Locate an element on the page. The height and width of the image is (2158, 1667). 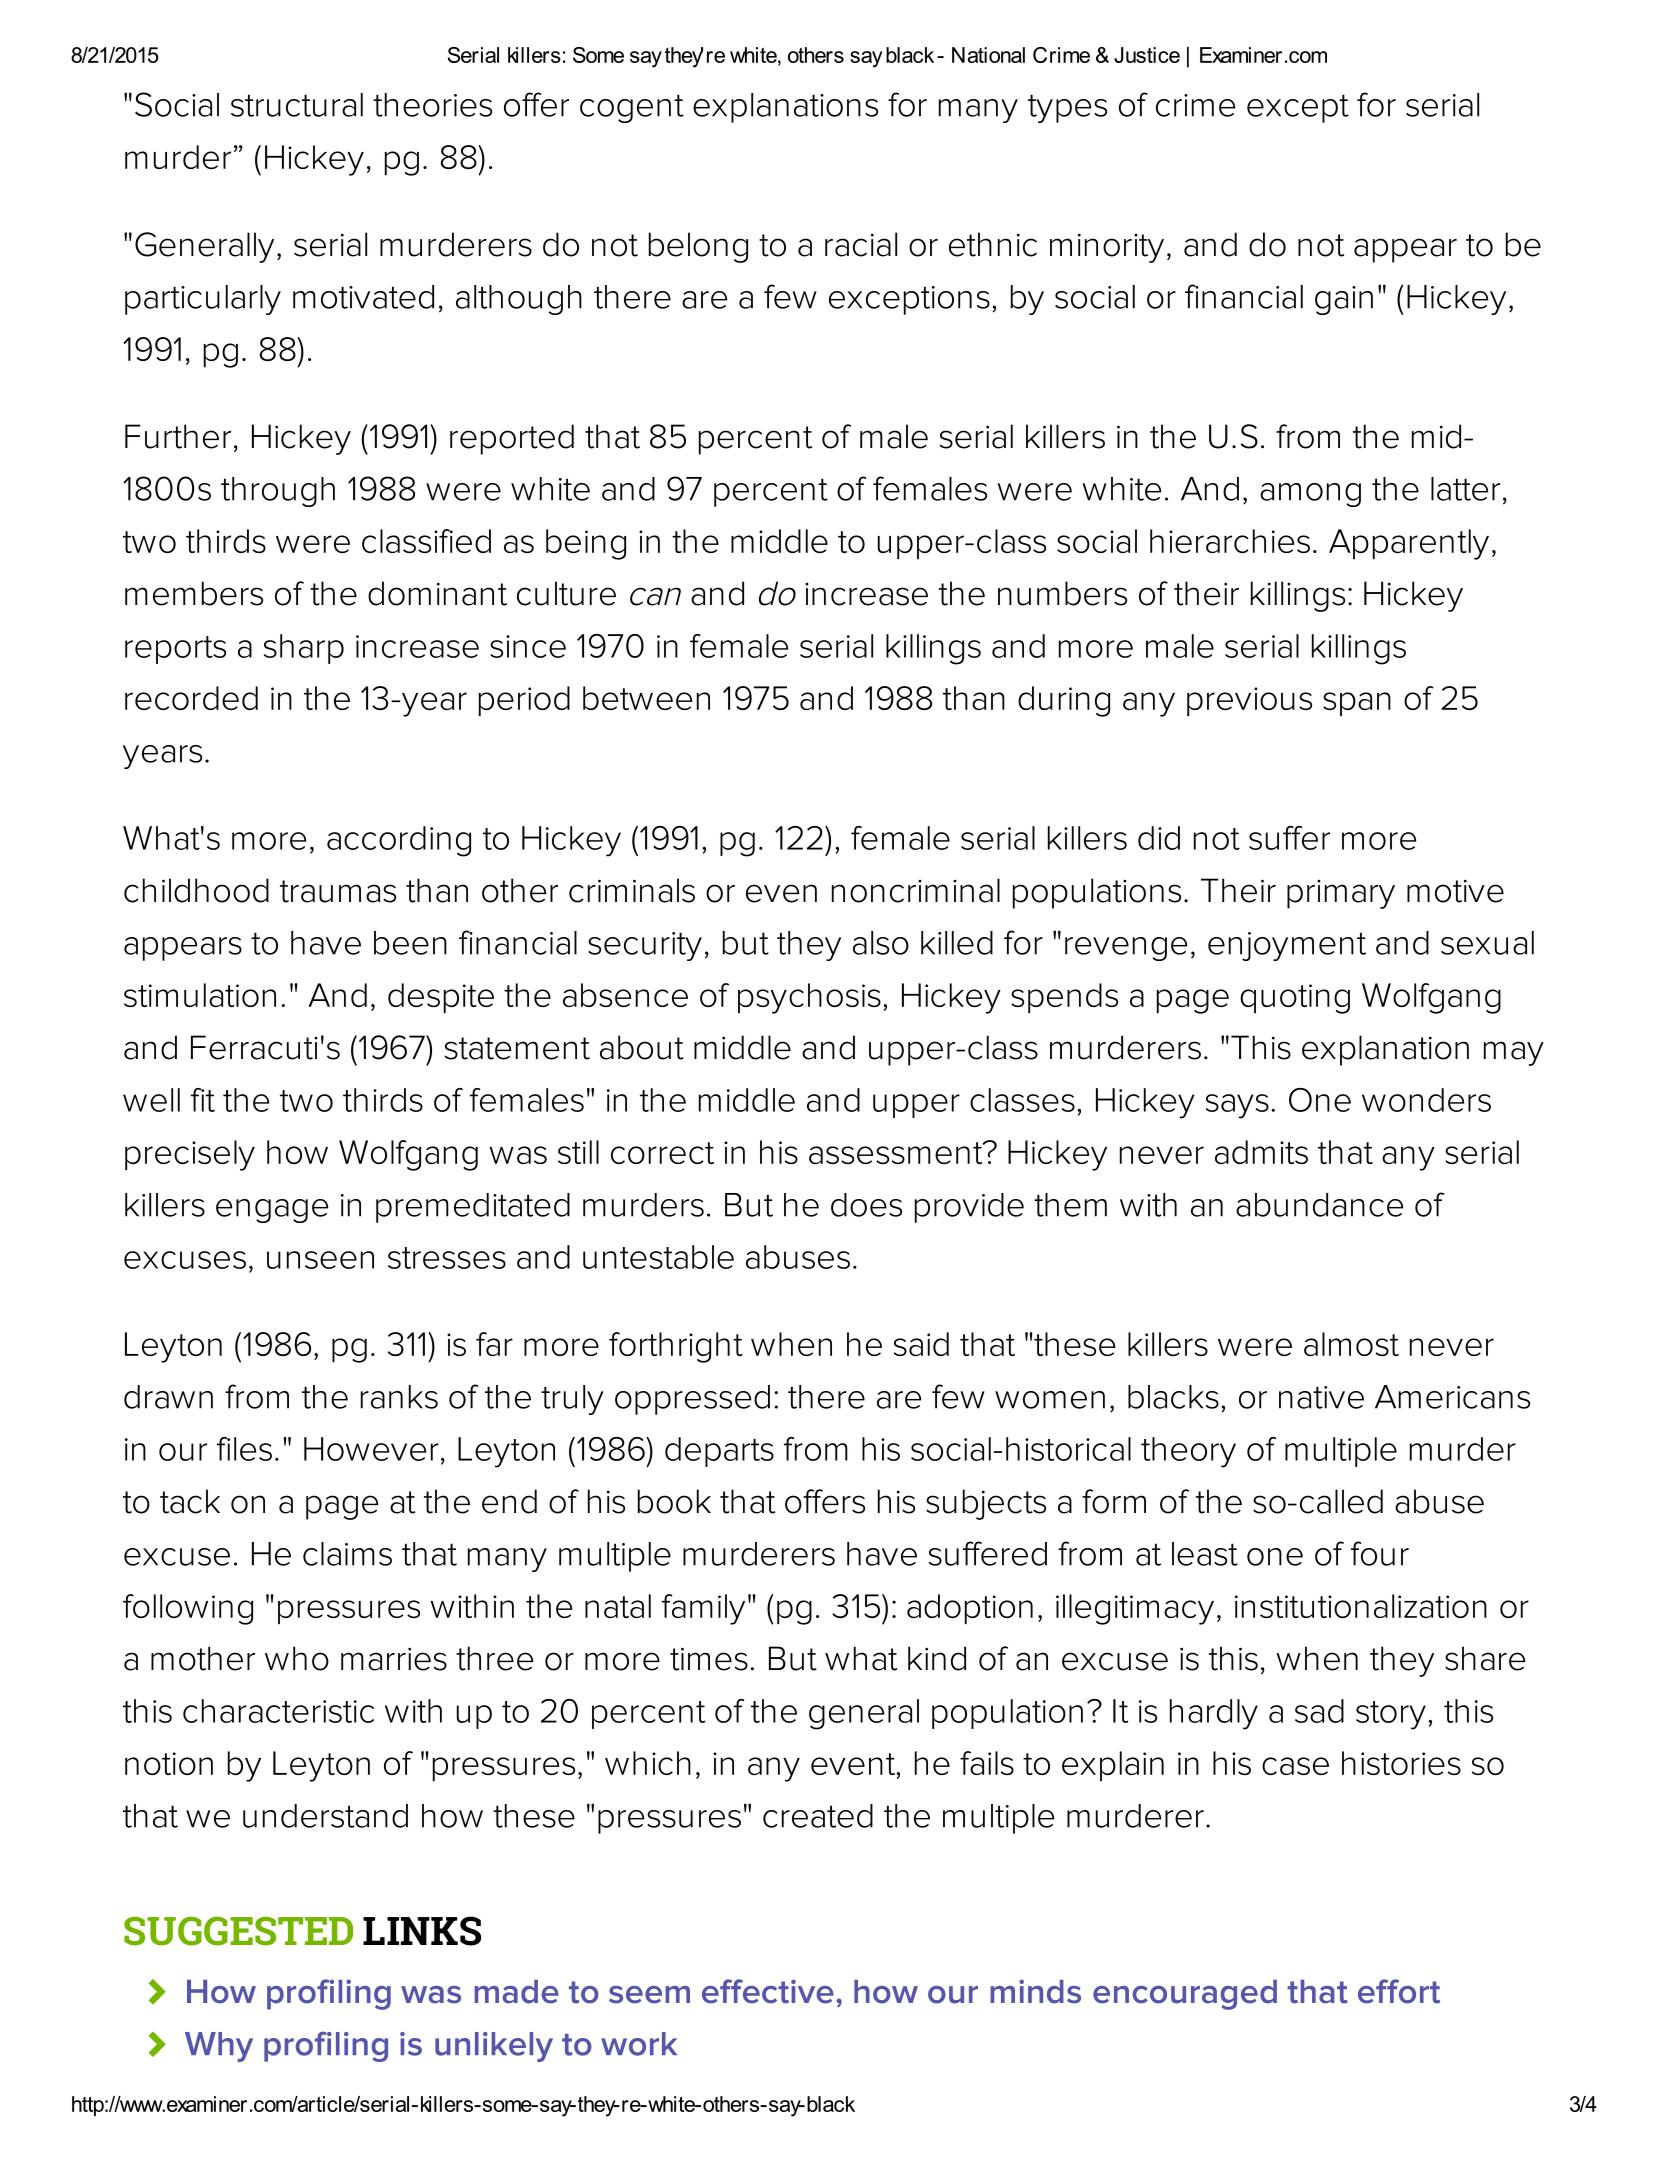
psychosis is located at coordinates (809, 998).
